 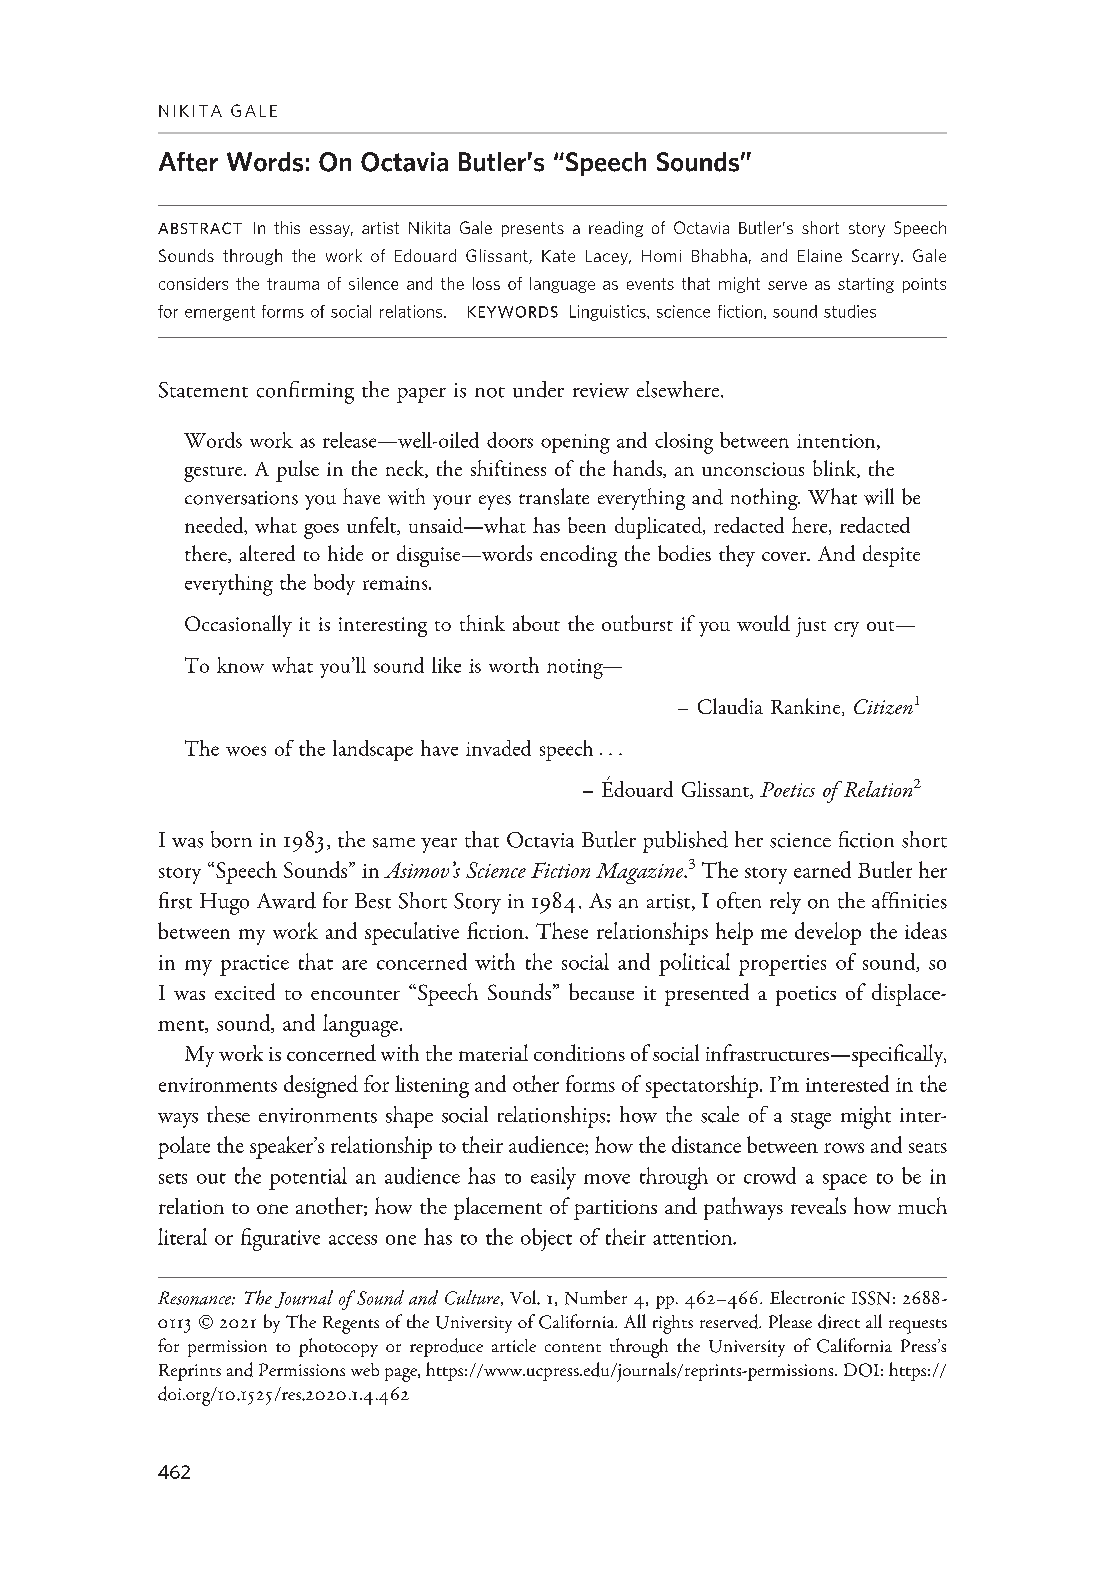 I want to click on stage, so click(x=811, y=1120).
